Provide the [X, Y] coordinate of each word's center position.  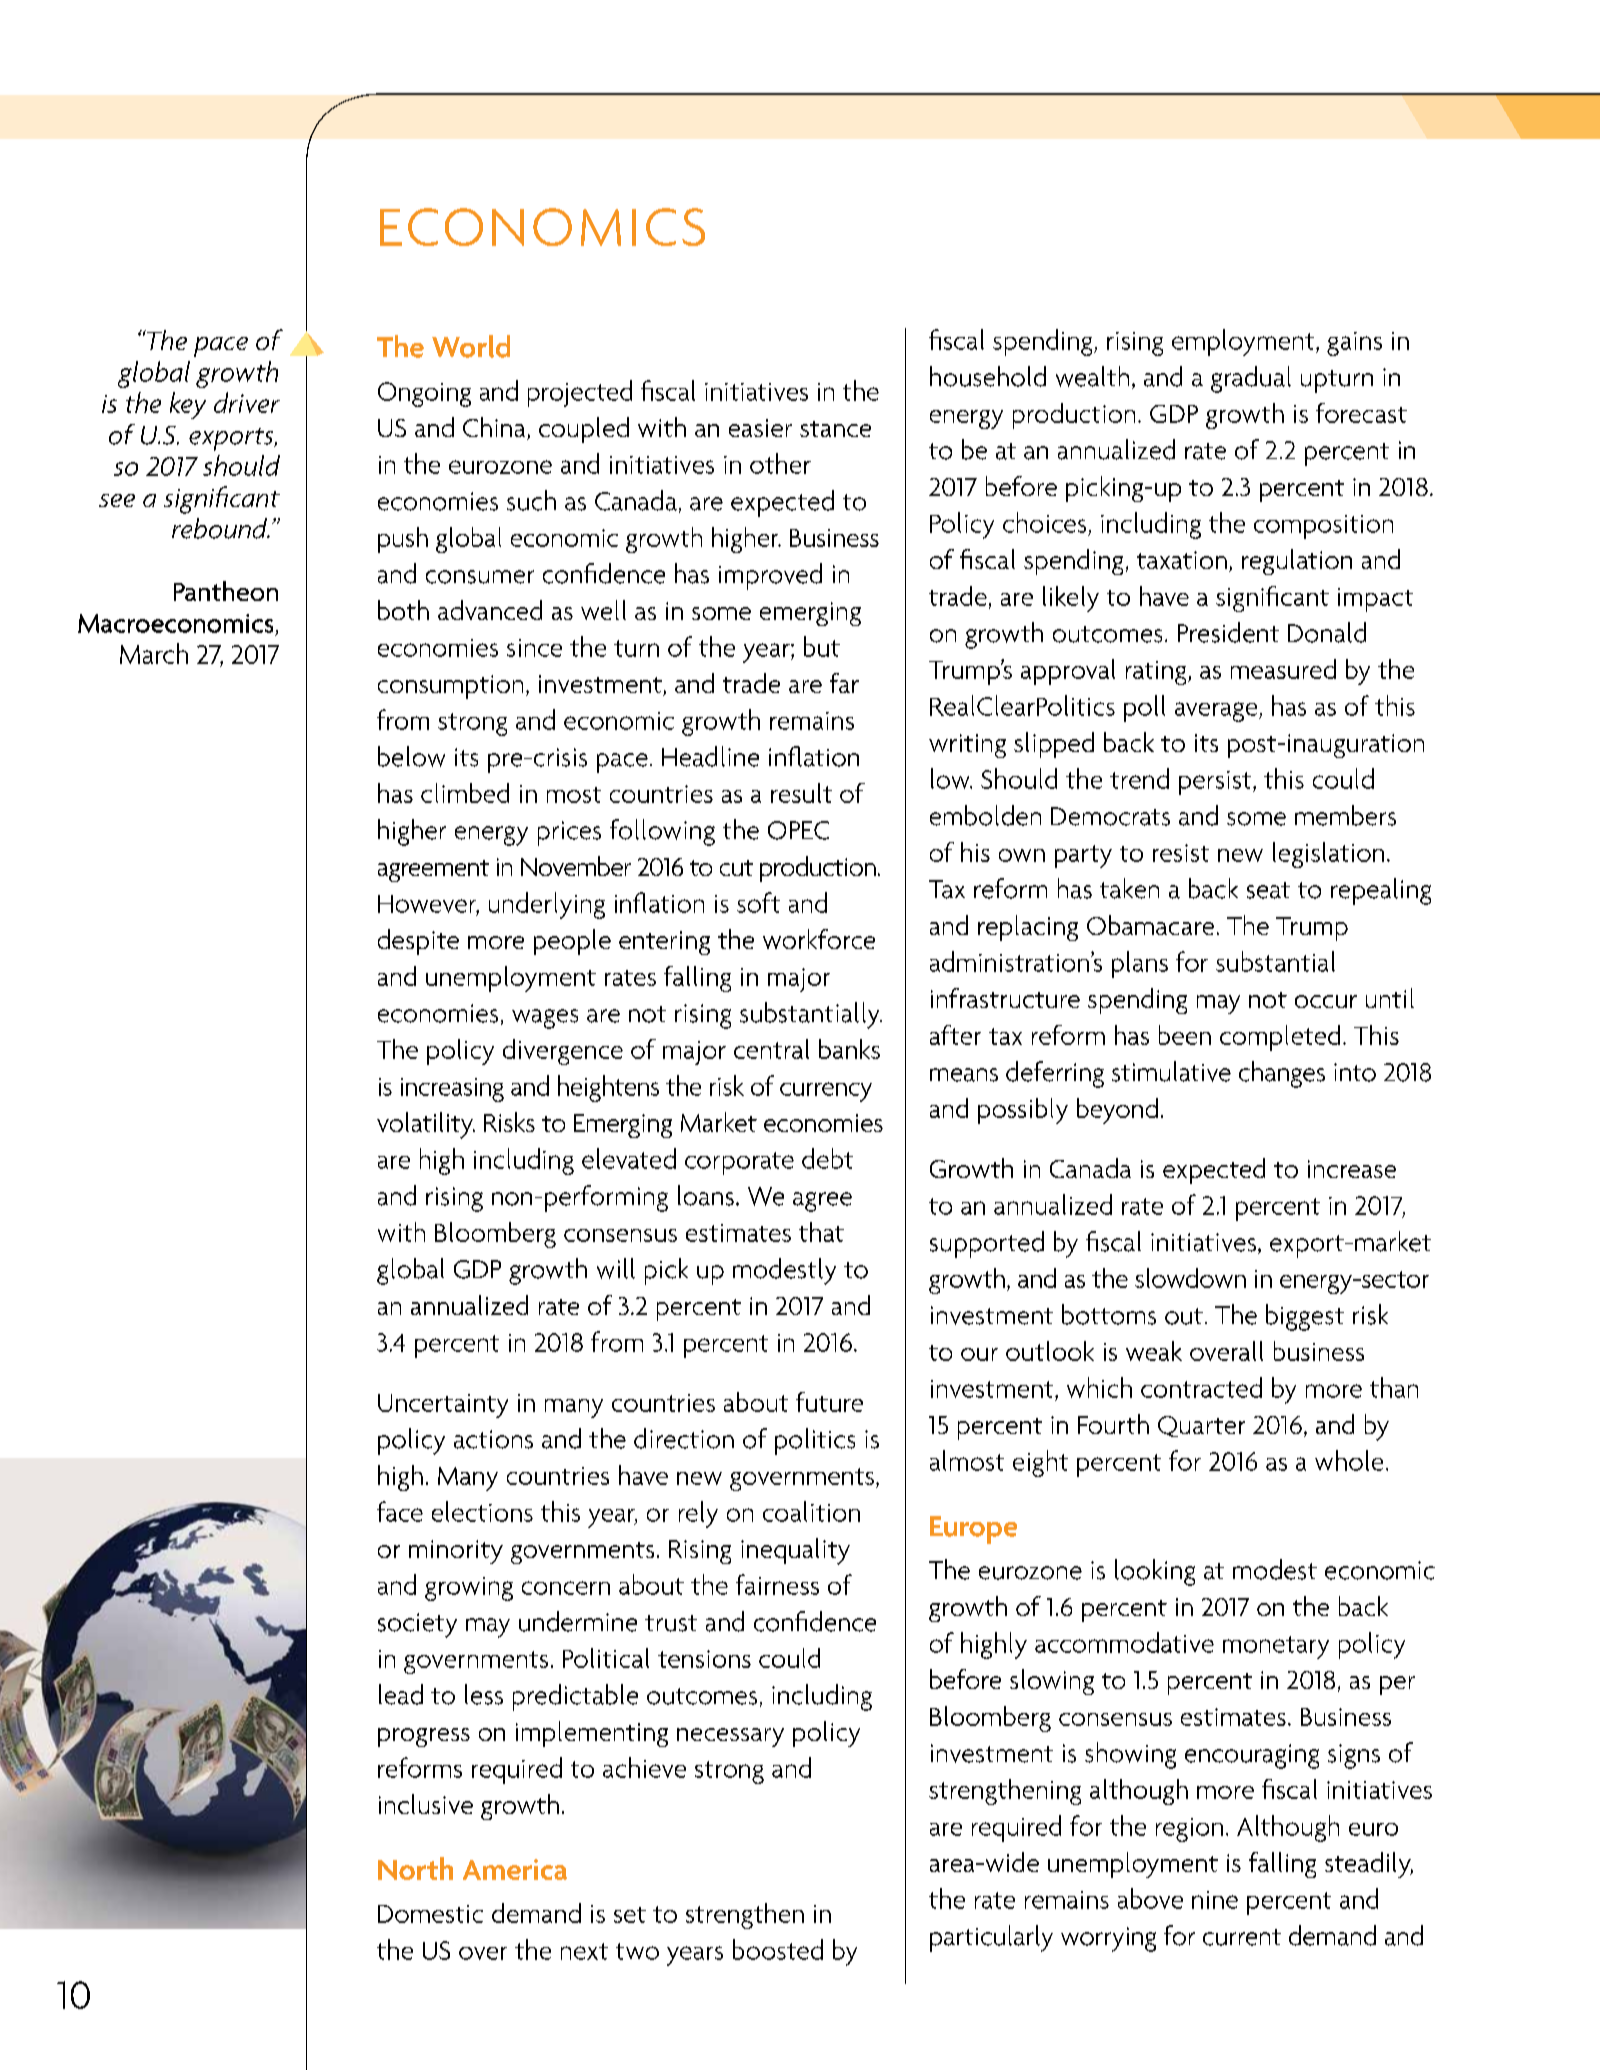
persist [1216, 783]
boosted [778, 1949]
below [411, 756]
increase [1352, 1169]
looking [1155, 1572]
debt [827, 1158]
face [400, 1511]
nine [1215, 1900]
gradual [1251, 379]
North [415, 1868]
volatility [426, 1125]
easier [760, 428]
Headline [710, 756]
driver [247, 402]
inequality [795, 1551]
